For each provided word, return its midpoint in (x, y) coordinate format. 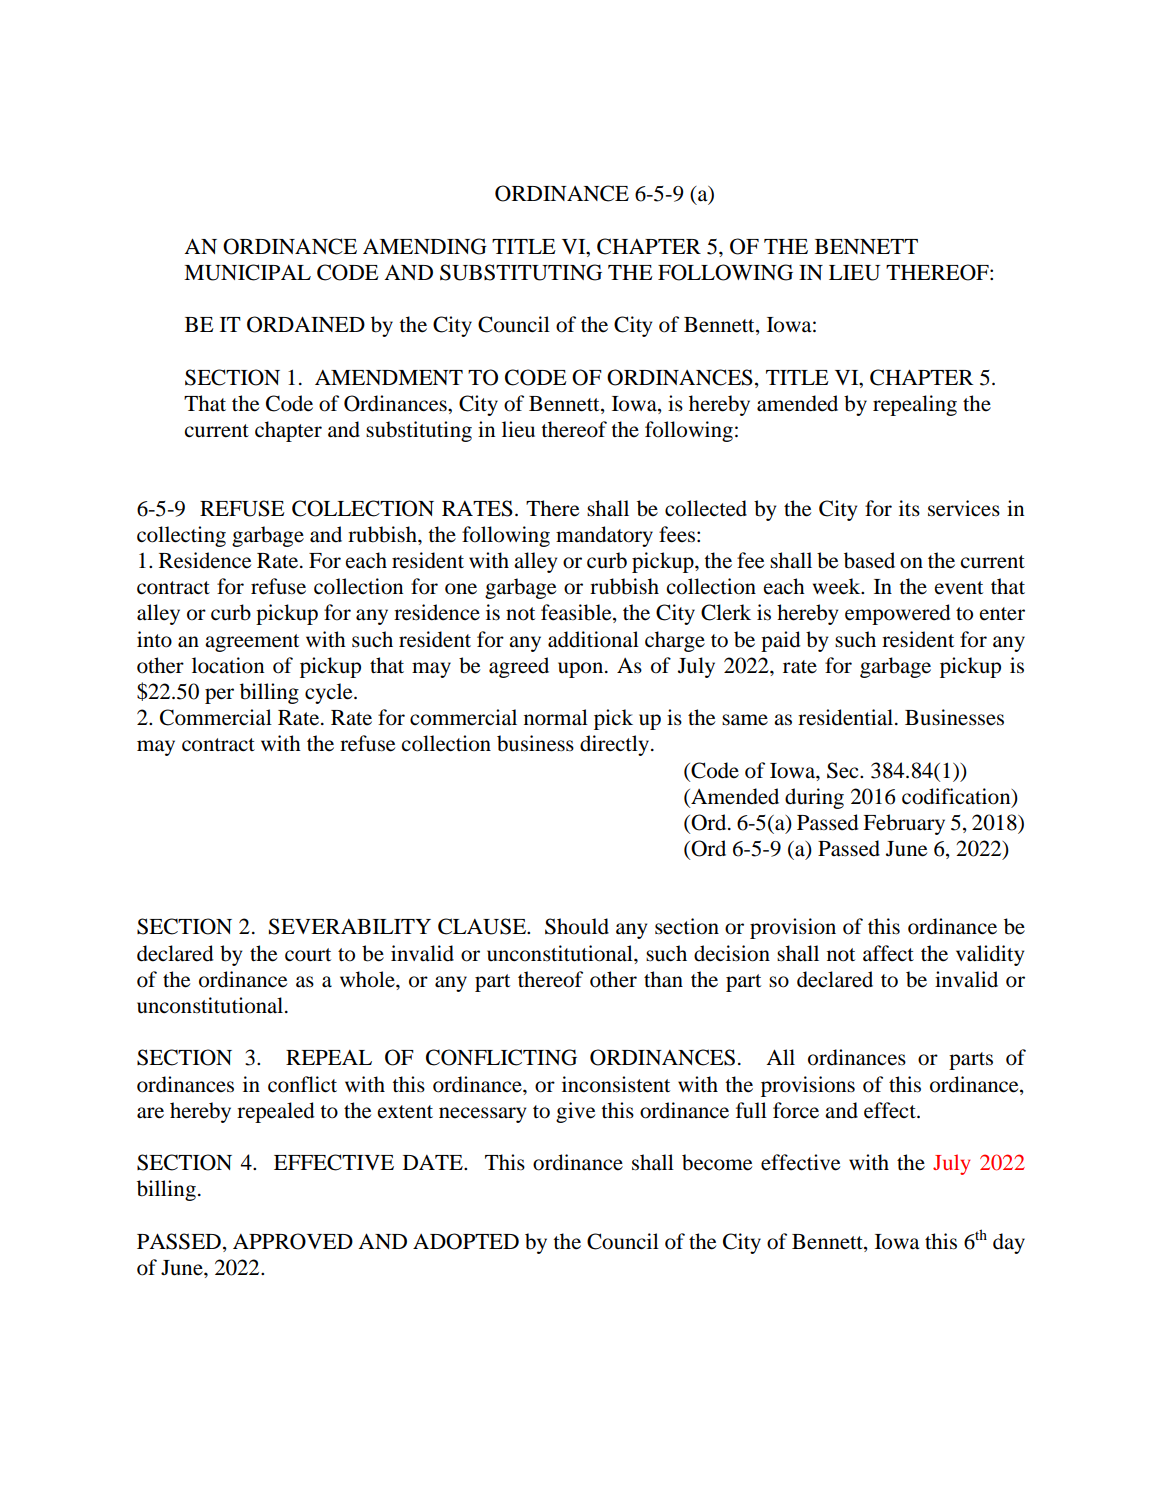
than (663, 979)
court (308, 955)
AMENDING (425, 246)
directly (616, 745)
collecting (181, 536)
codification (957, 796)
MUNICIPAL (247, 272)
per (219, 696)
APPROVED (293, 1241)
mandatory (604, 536)
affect (888, 953)
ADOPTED (466, 1241)
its (909, 508)
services (964, 508)
